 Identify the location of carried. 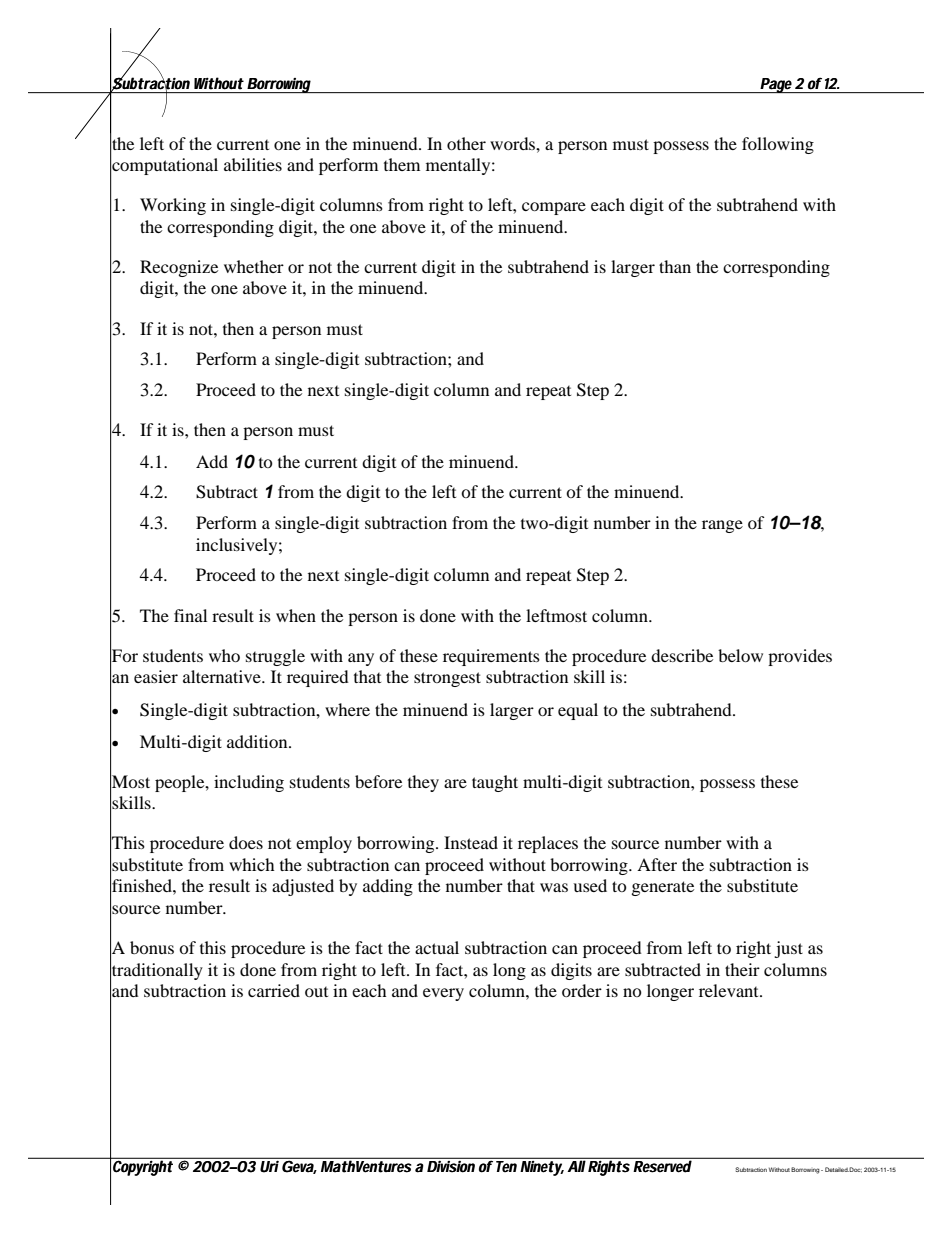
(274, 990).
